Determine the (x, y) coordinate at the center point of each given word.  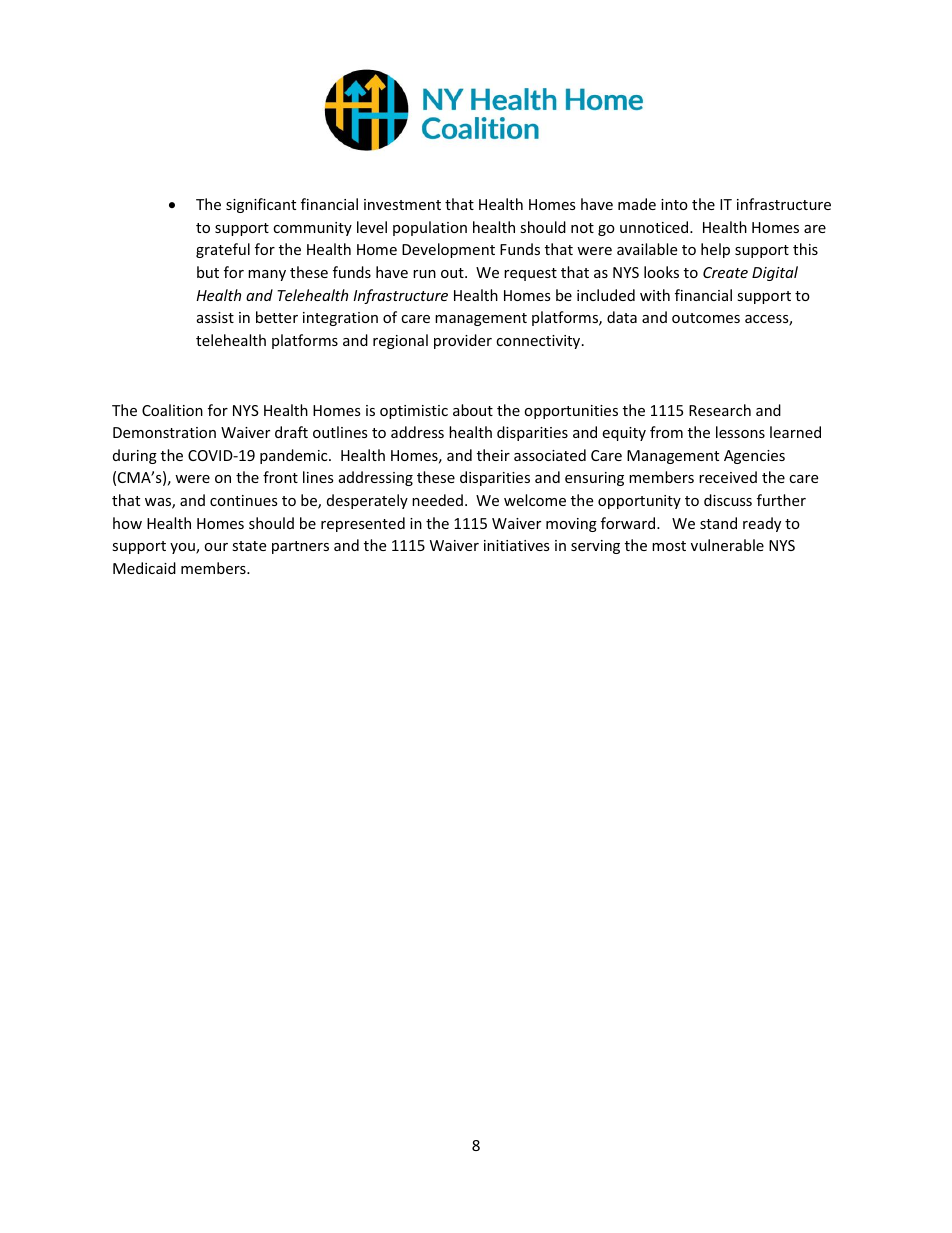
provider (463, 341)
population (430, 228)
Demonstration (164, 432)
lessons (740, 432)
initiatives (517, 545)
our (216, 547)
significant (261, 205)
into (674, 204)
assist (215, 317)
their (493, 455)
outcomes (706, 318)
